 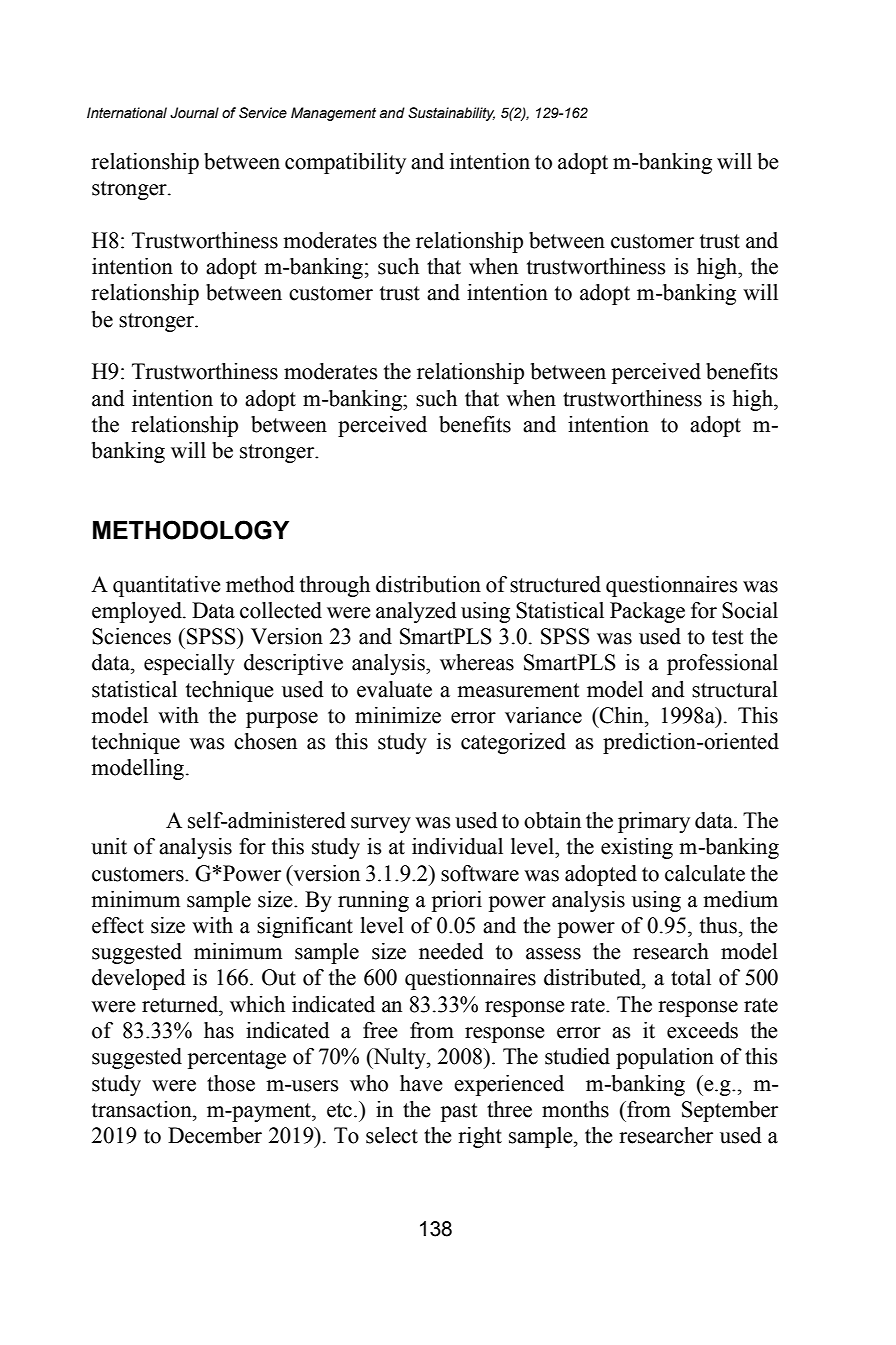 I want to click on professional, so click(x=722, y=664).
